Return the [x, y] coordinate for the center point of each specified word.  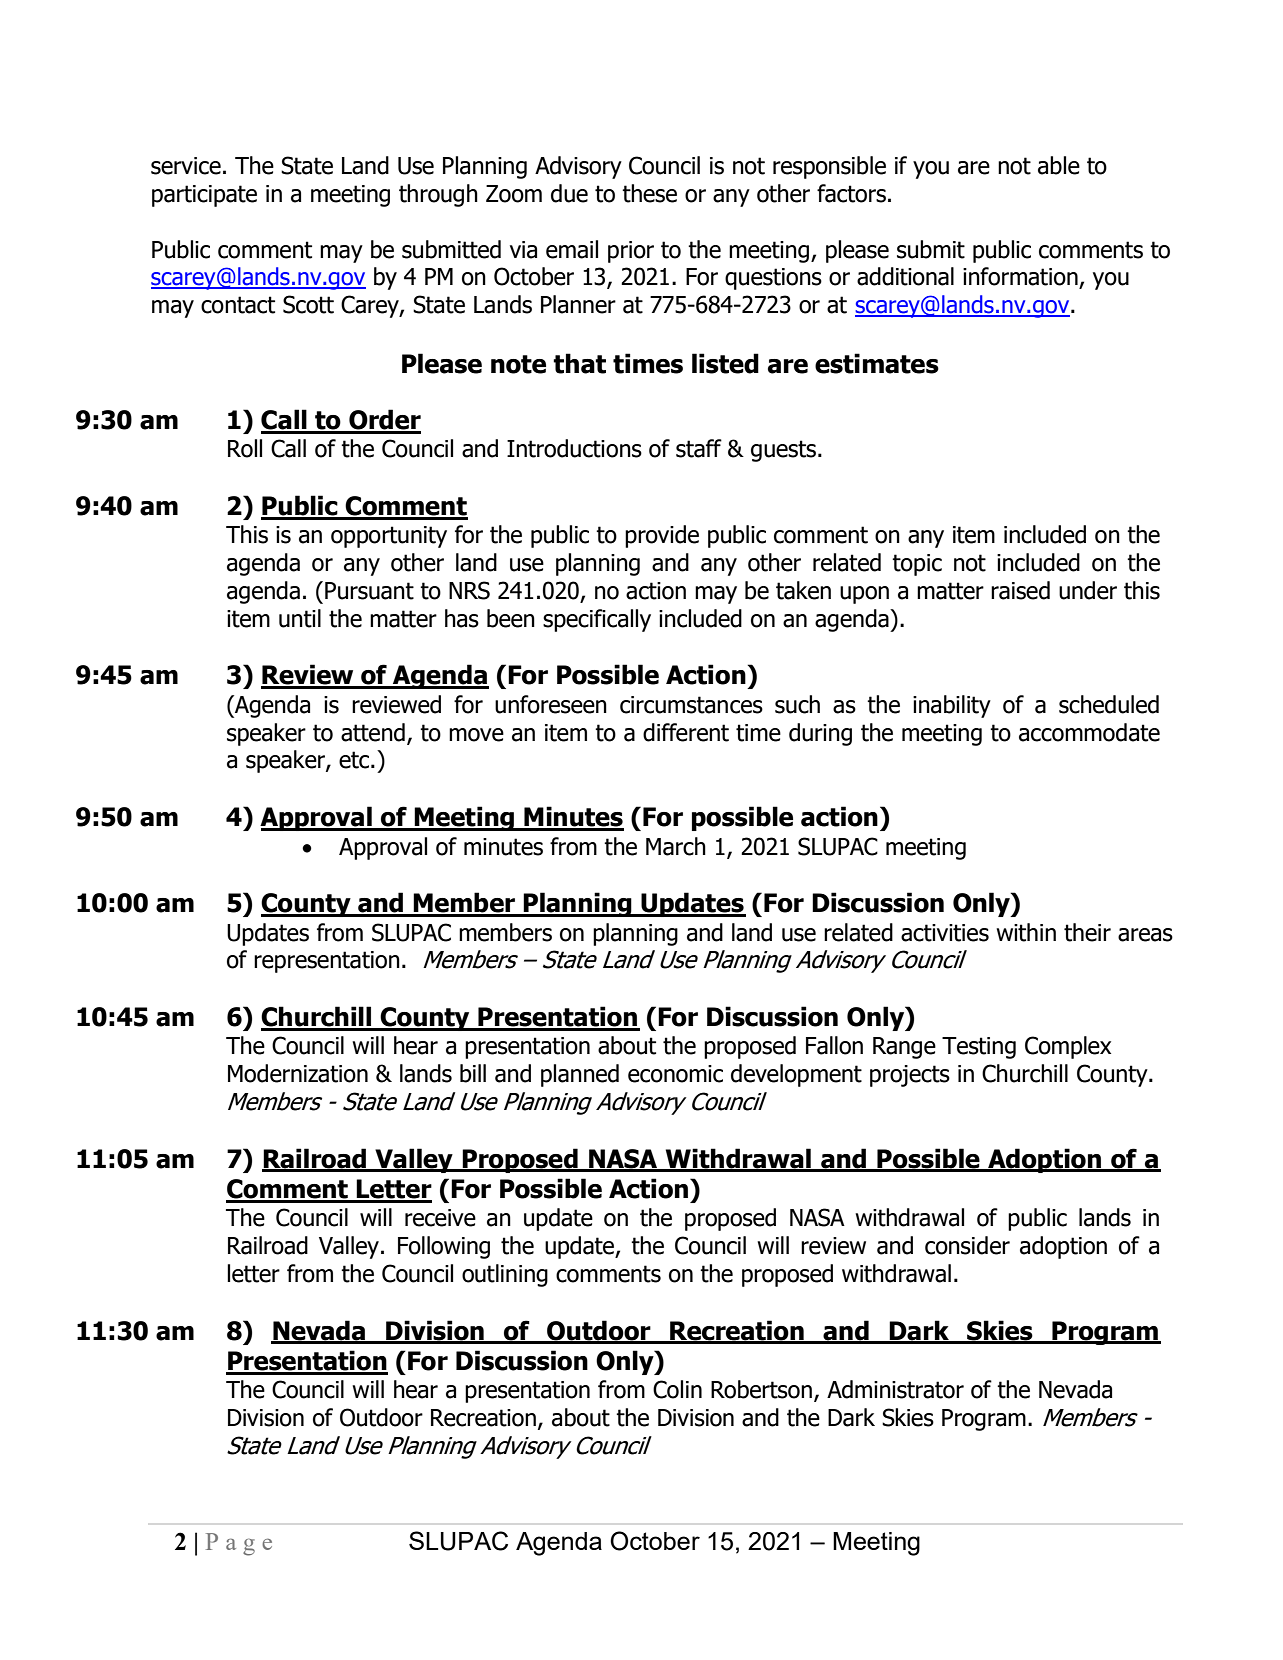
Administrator [895, 1389]
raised [1020, 590]
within [1026, 932]
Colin [677, 1389]
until [300, 618]
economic [675, 1074]
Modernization [298, 1073]
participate [204, 196]
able [1059, 165]
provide [662, 536]
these [649, 193]
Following [444, 1247]
